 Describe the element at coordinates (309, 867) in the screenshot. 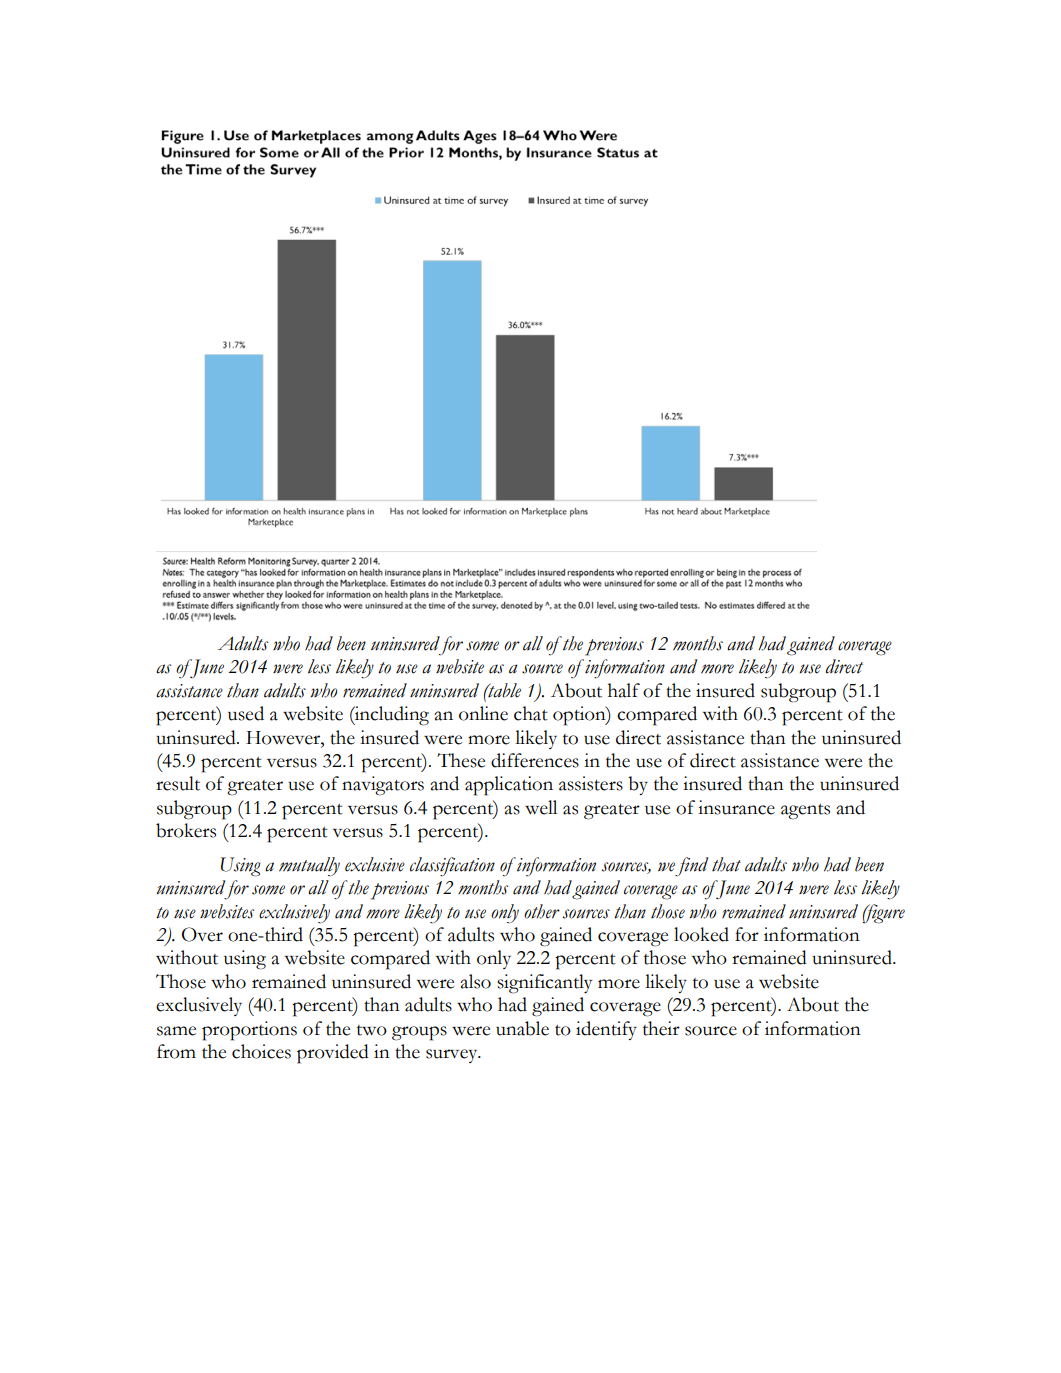

I see `mutually` at that location.
